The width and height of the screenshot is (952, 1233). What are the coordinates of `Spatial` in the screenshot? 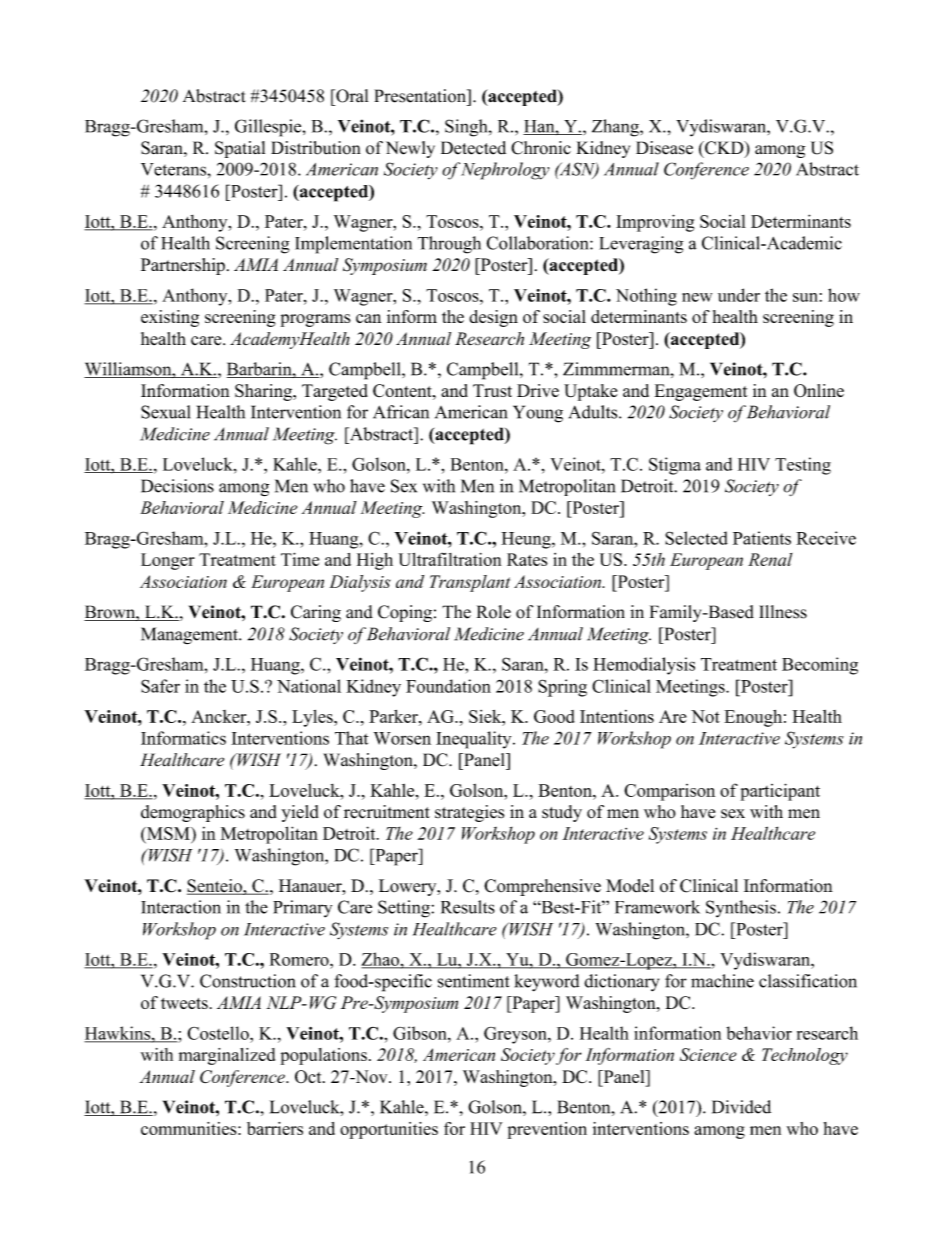 It's located at (240, 149).
